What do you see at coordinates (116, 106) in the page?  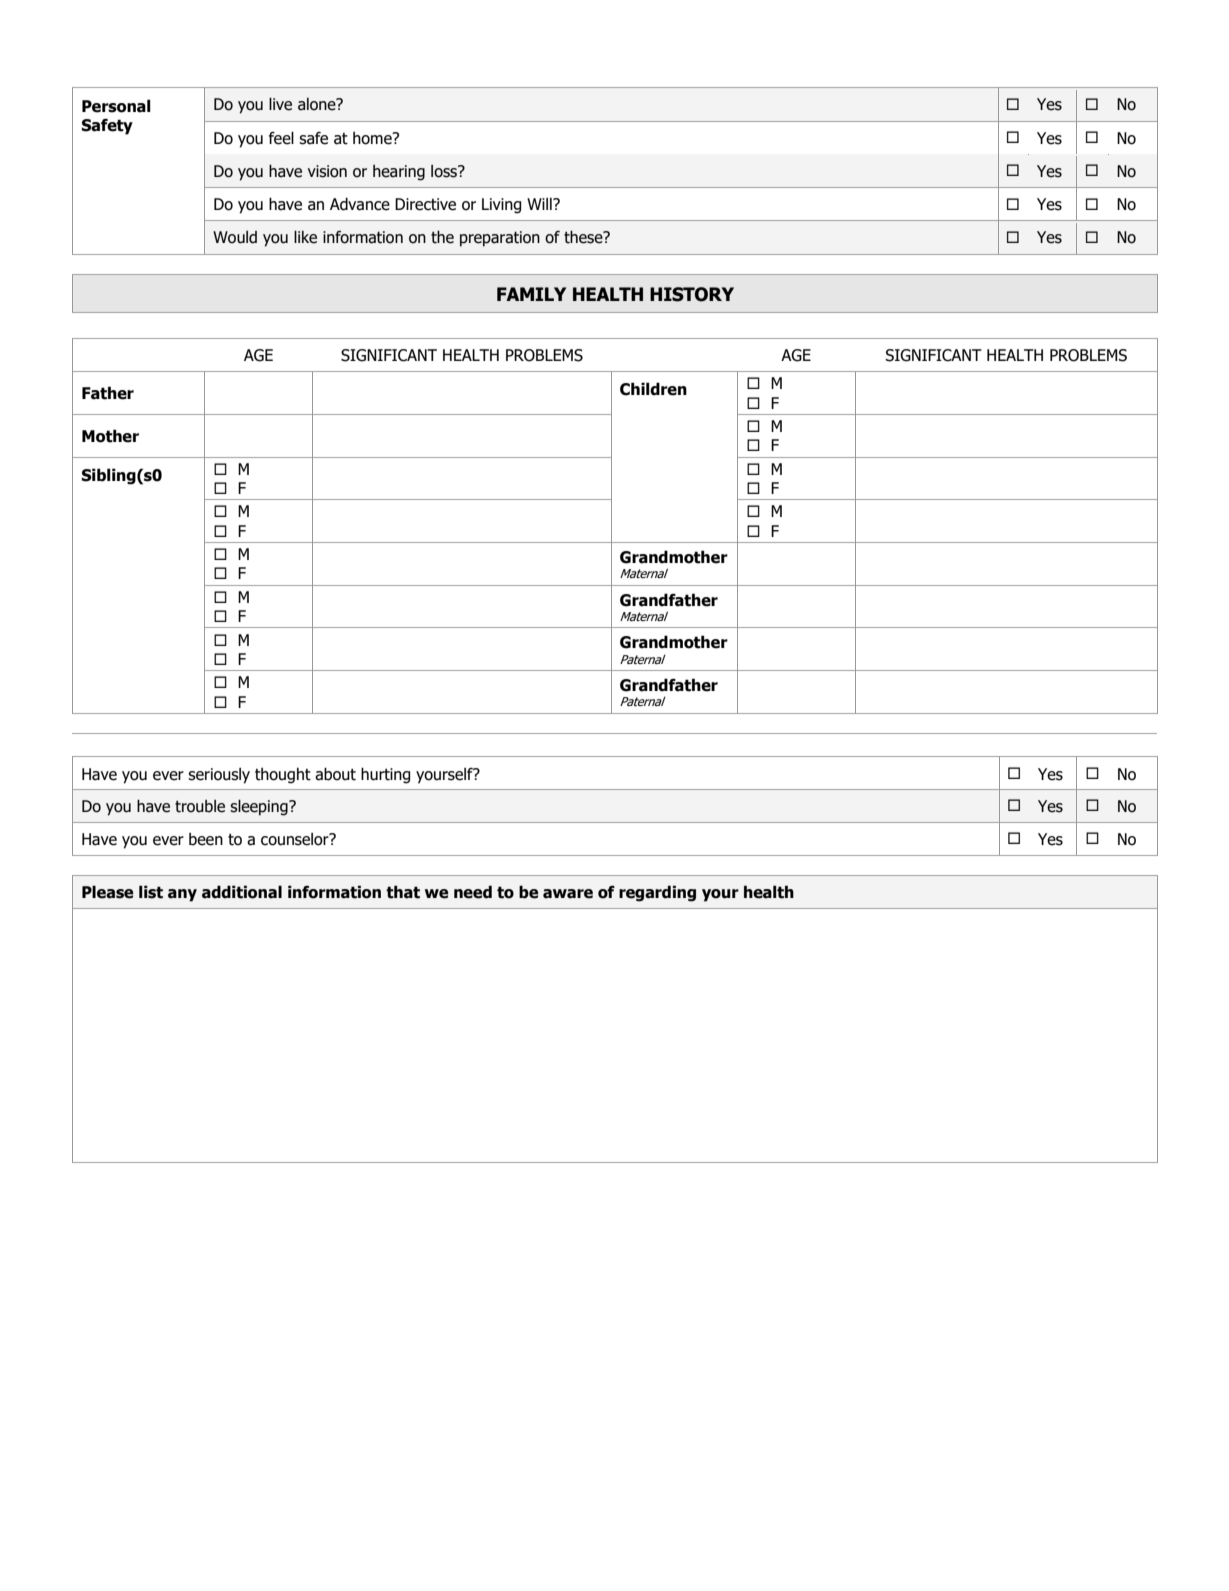 I see `Personal` at bounding box center [116, 106].
